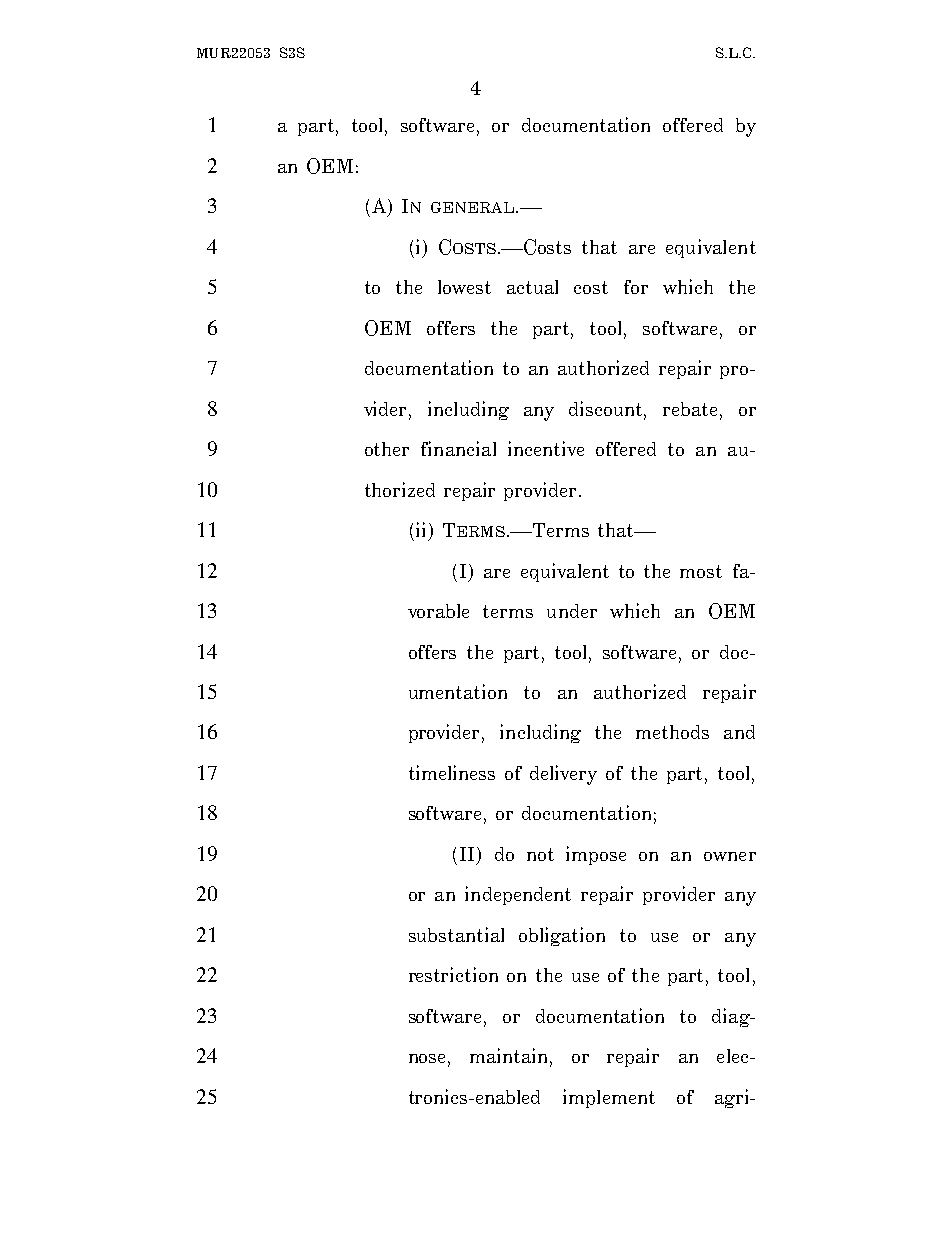  I want to click on owner, so click(730, 856).
